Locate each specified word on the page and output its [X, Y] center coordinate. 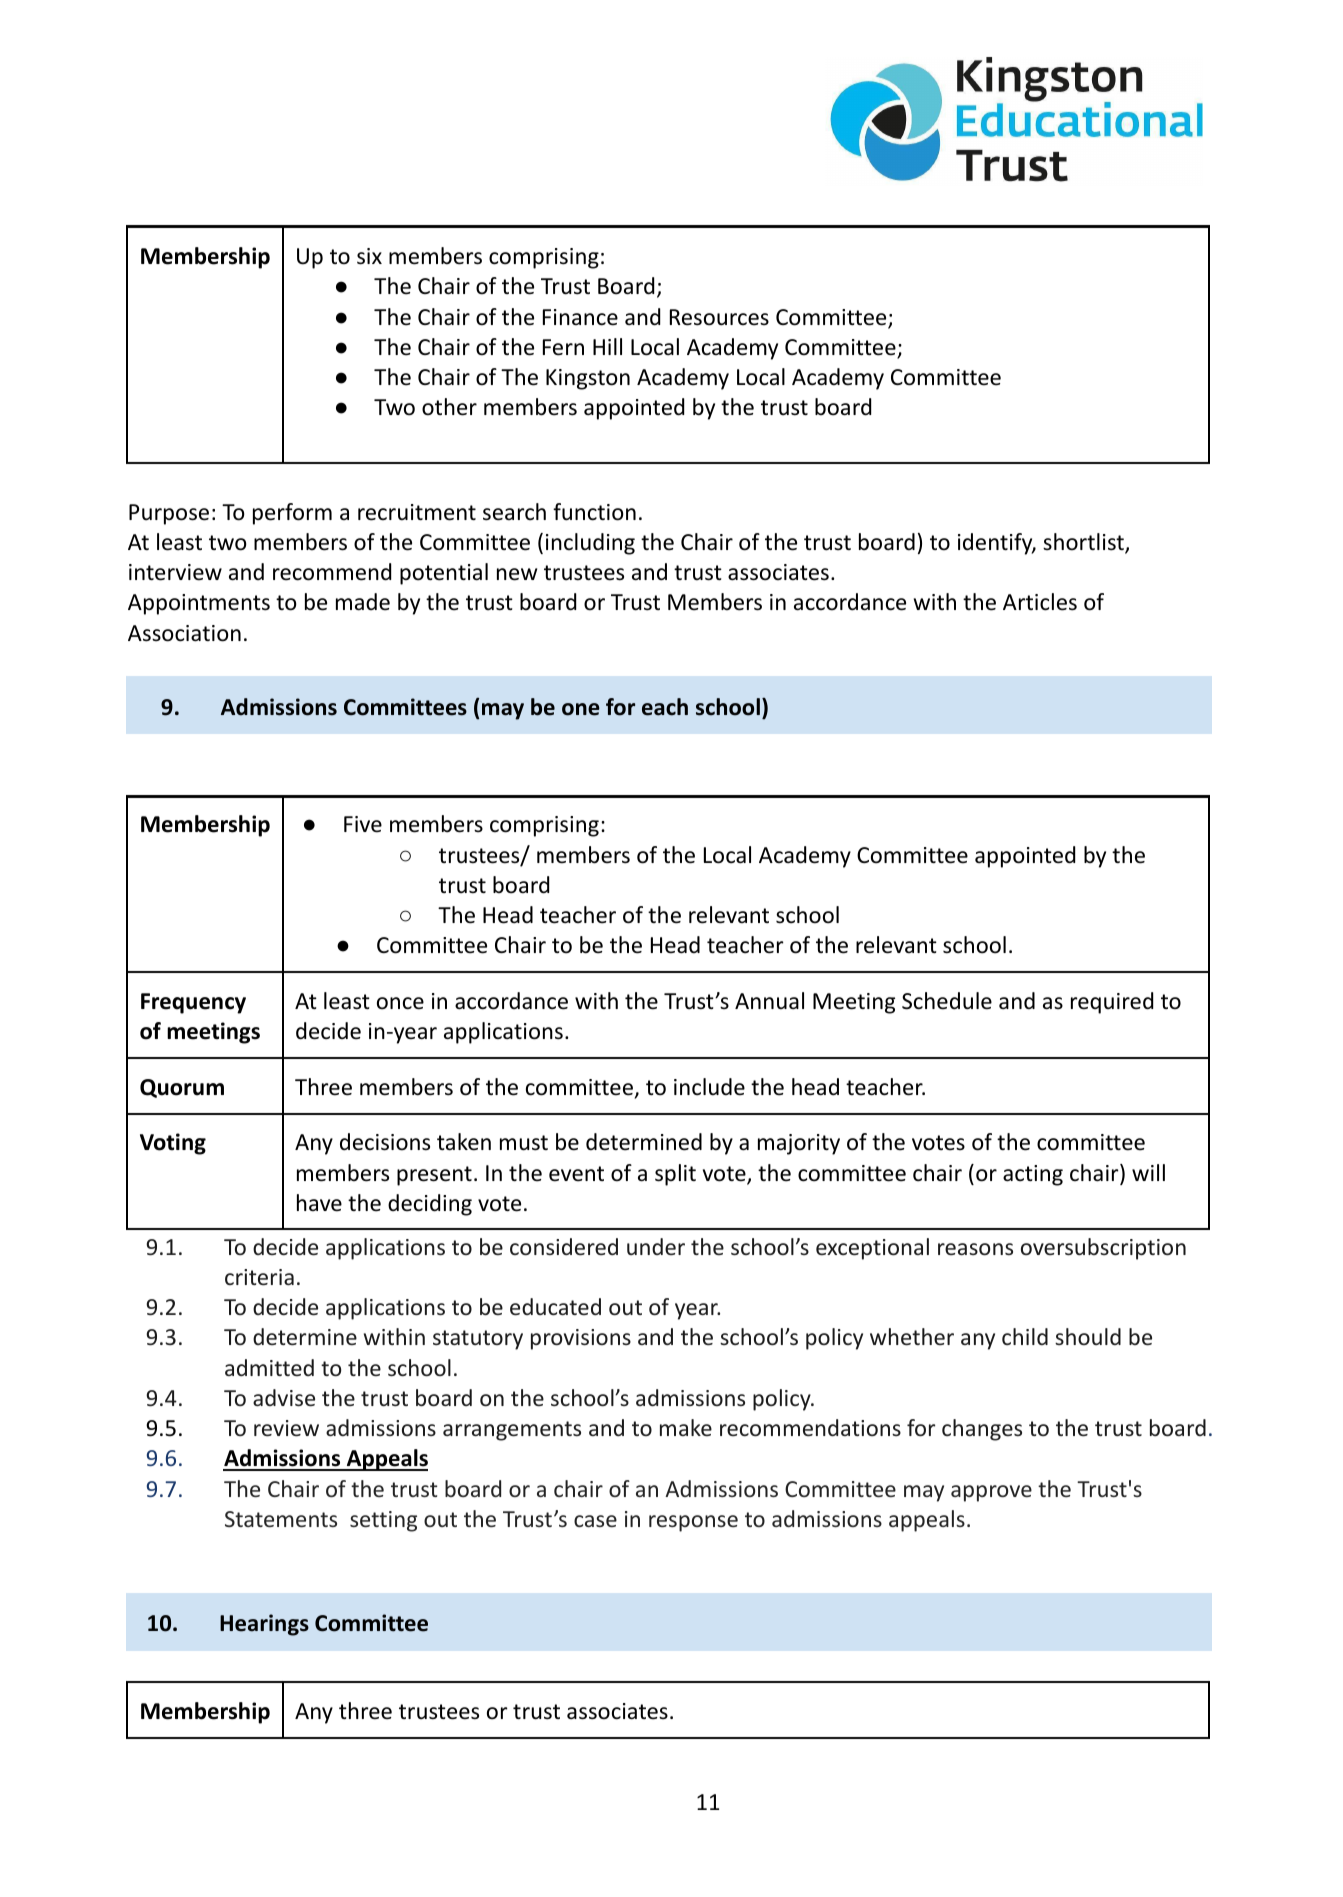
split [675, 1175]
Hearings [264, 1625]
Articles [1040, 602]
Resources [719, 317]
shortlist [1084, 543]
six [369, 256]
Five [363, 824]
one [581, 709]
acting [1033, 1175]
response [693, 1523]
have [319, 1203]
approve [991, 1493]
